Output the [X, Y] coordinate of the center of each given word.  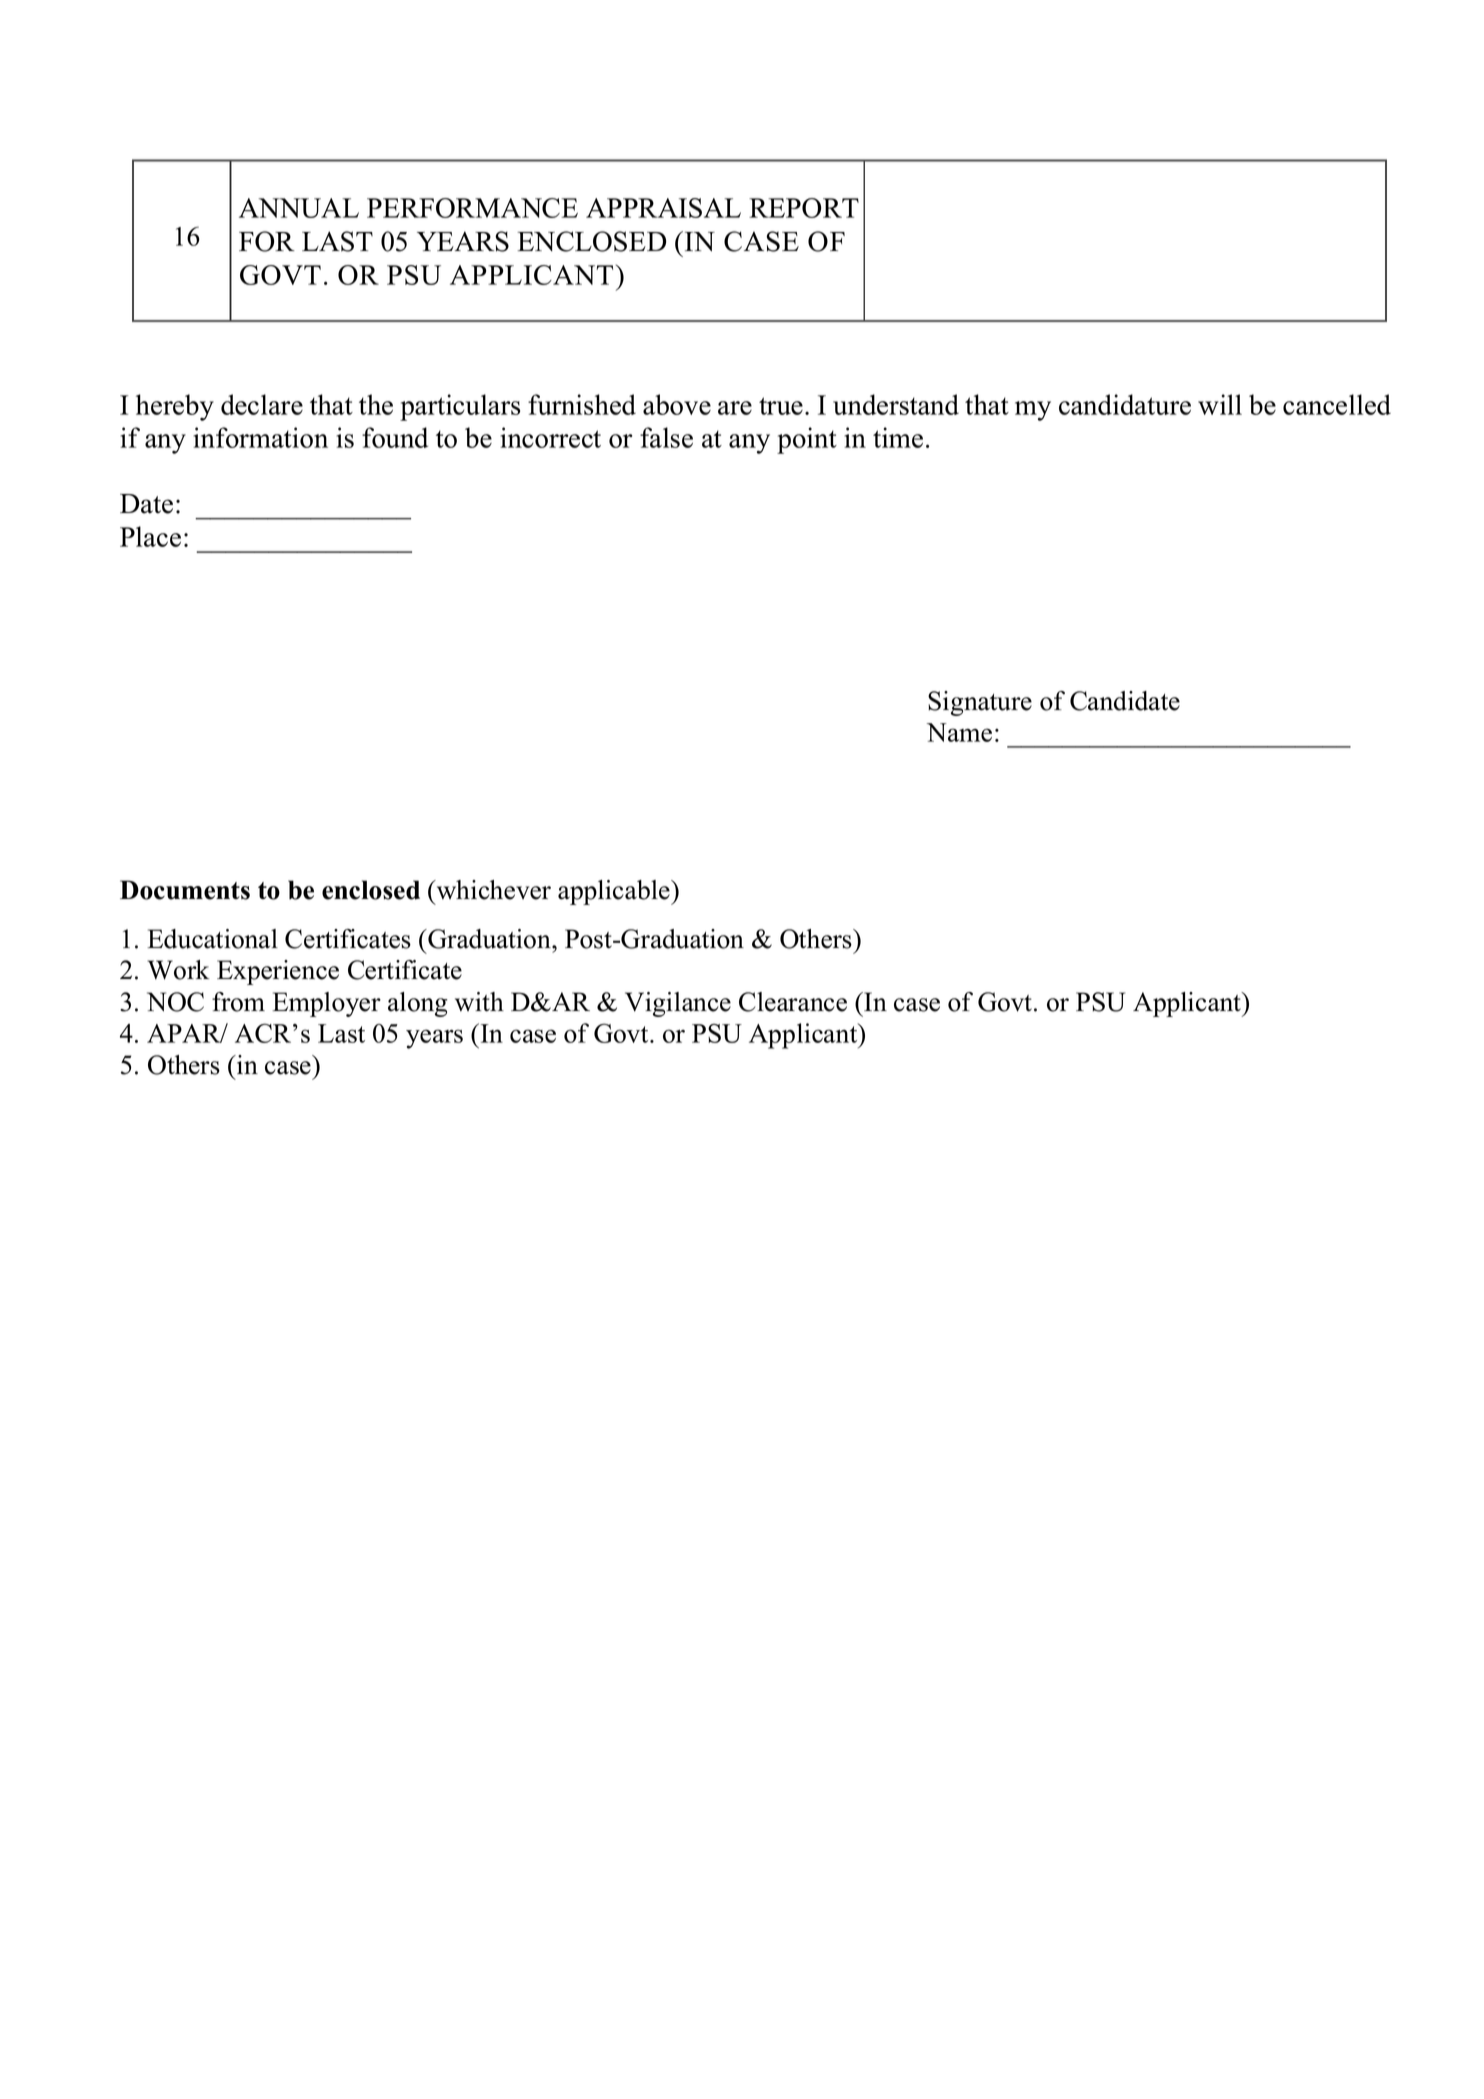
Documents [185, 890]
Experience [278, 972]
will [1220, 404]
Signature [980, 703]
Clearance [793, 1002]
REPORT [804, 208]
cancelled [1337, 404]
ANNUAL [299, 208]
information [260, 437]
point [807, 440]
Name [959, 732]
